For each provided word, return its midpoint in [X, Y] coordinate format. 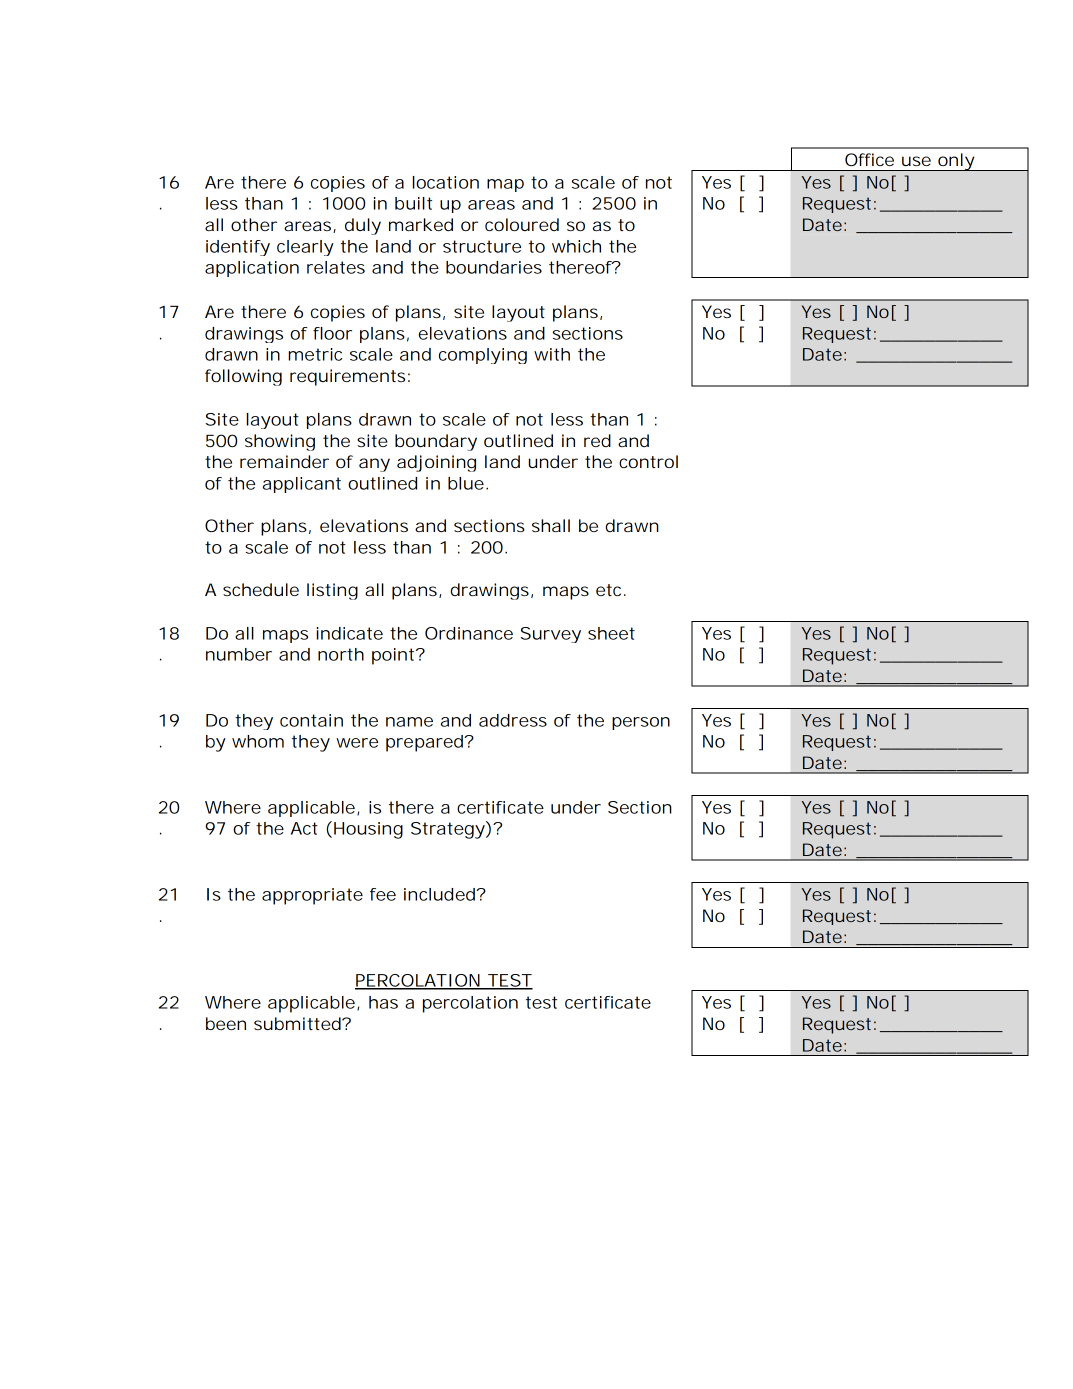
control [648, 461]
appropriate [312, 896]
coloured [522, 224]
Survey [551, 635]
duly [363, 226]
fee [383, 894]
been [226, 1023]
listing [332, 591]
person [641, 723]
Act [304, 828]
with [552, 354]
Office [869, 159]
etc [611, 590]
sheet [611, 633]
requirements [350, 377]
